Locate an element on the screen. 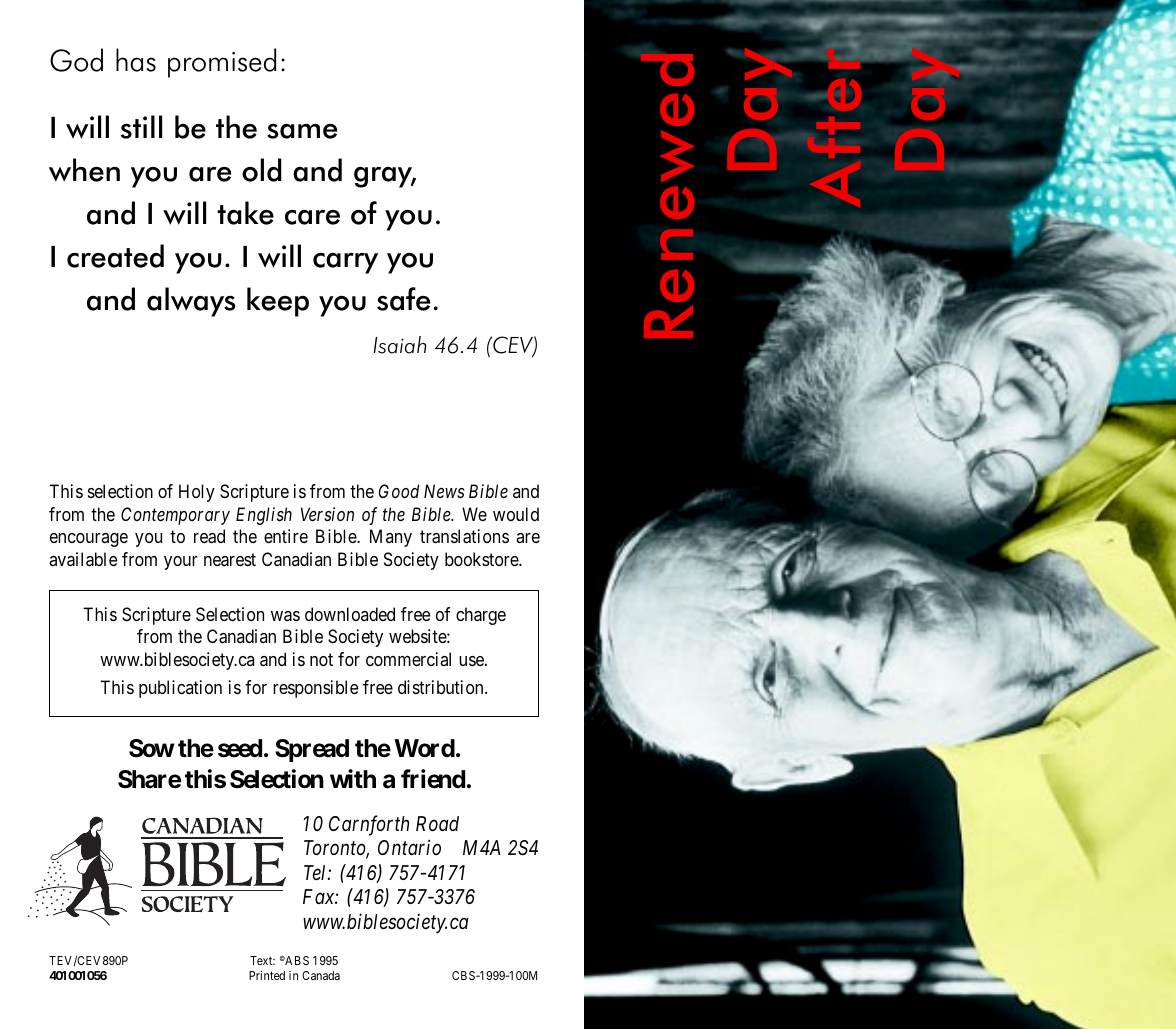  Version is located at coordinates (327, 514).
